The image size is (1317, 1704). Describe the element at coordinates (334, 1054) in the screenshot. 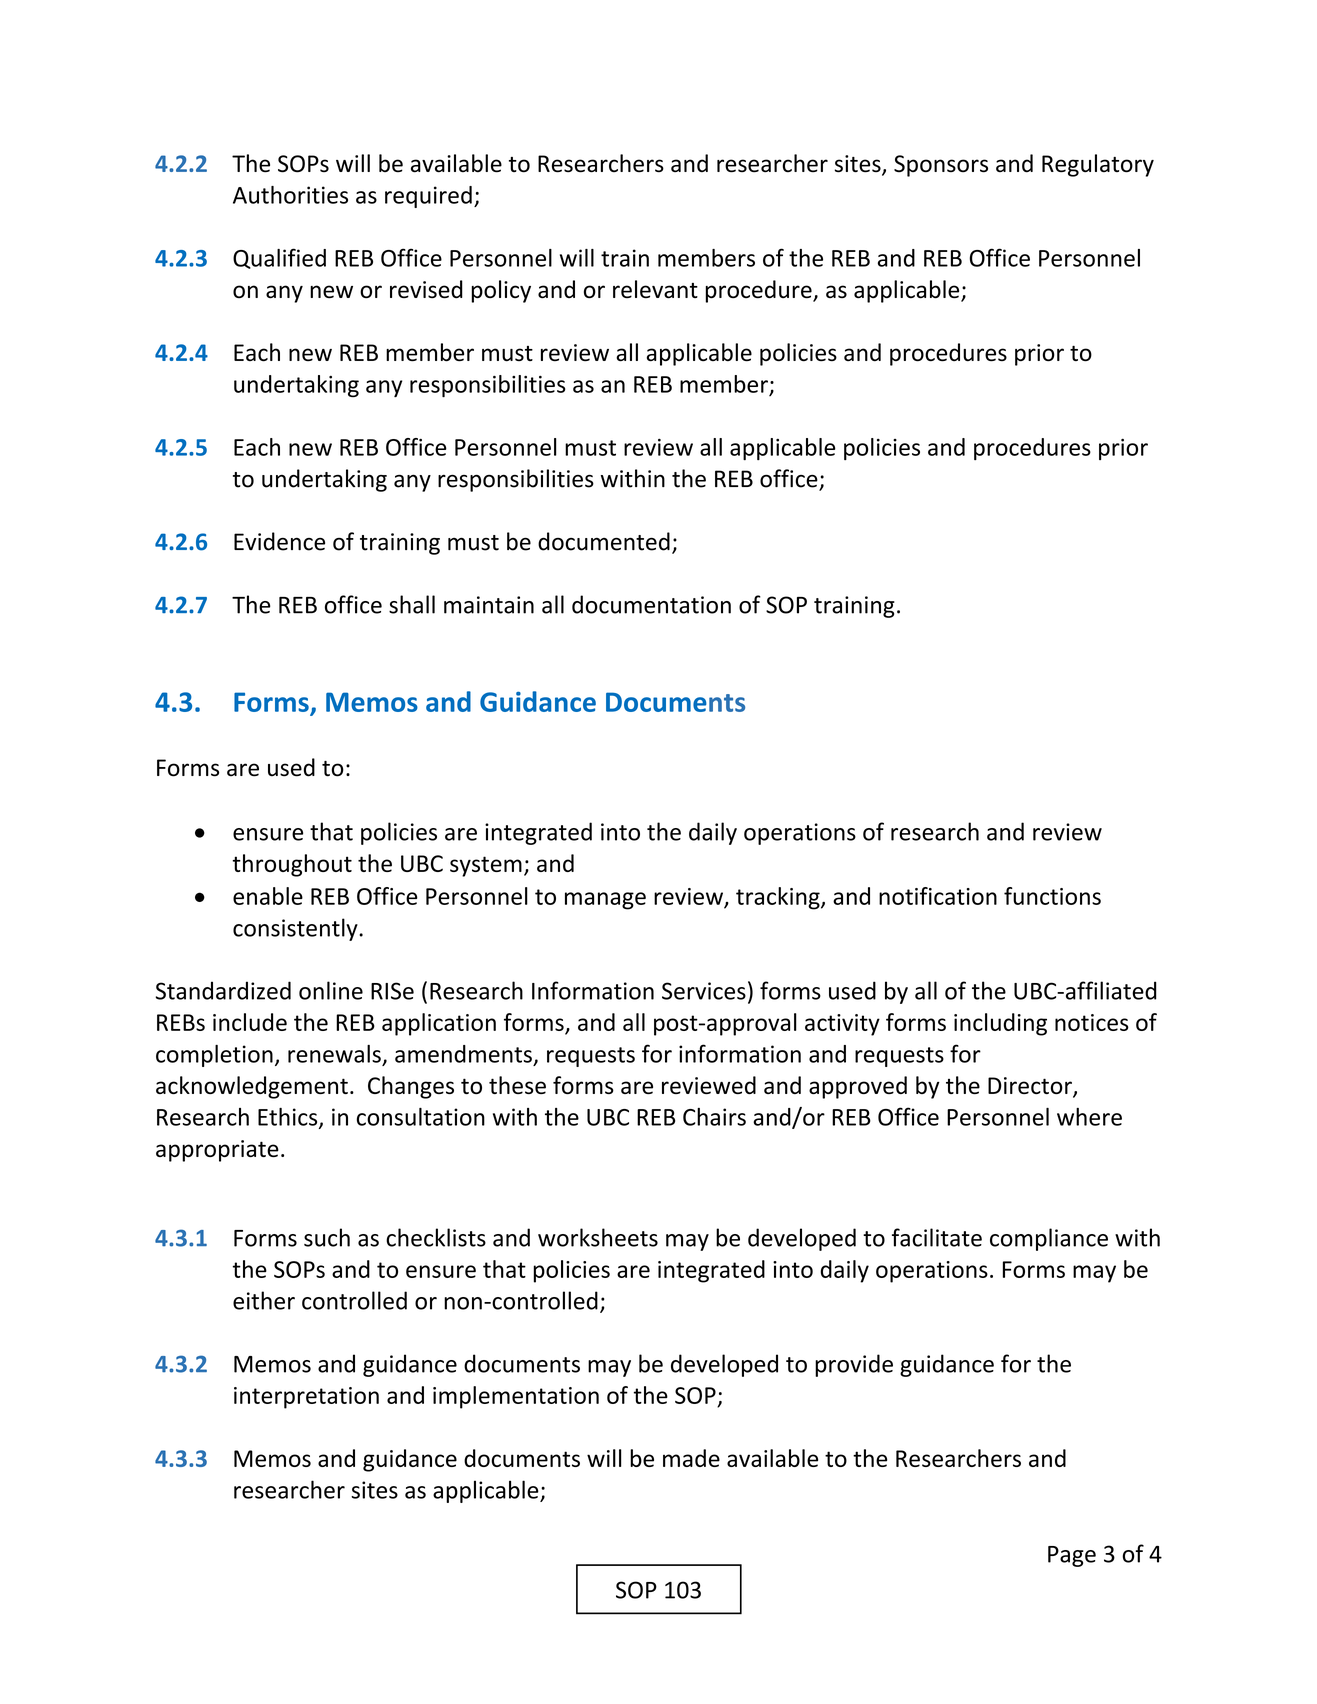

I see `renewals` at that location.
